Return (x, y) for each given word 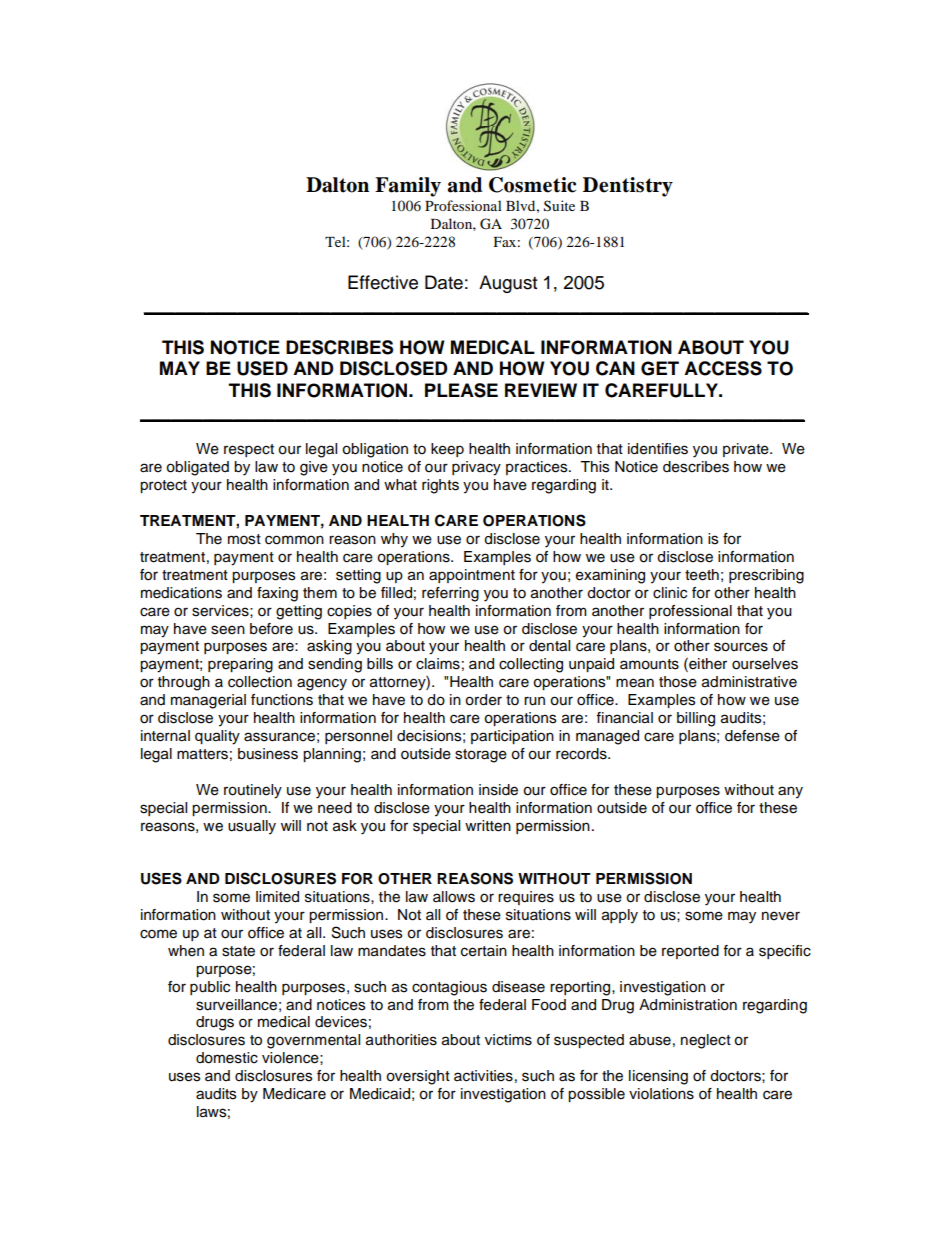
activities (483, 1076)
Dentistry (628, 187)
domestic (227, 1058)
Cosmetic (532, 185)
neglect (706, 1041)
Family (408, 187)
